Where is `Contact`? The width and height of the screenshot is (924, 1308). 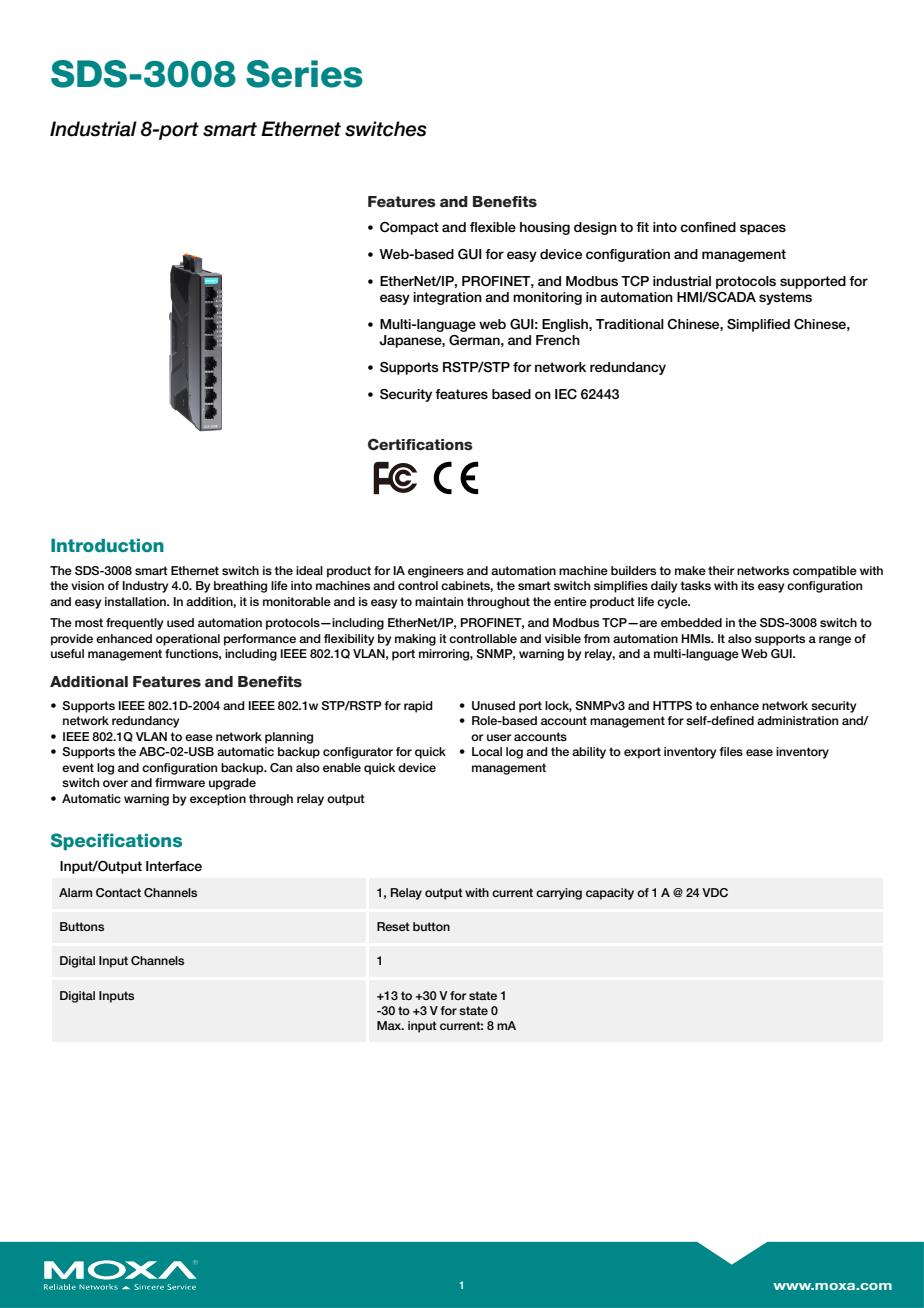
Contact is located at coordinates (118, 892).
